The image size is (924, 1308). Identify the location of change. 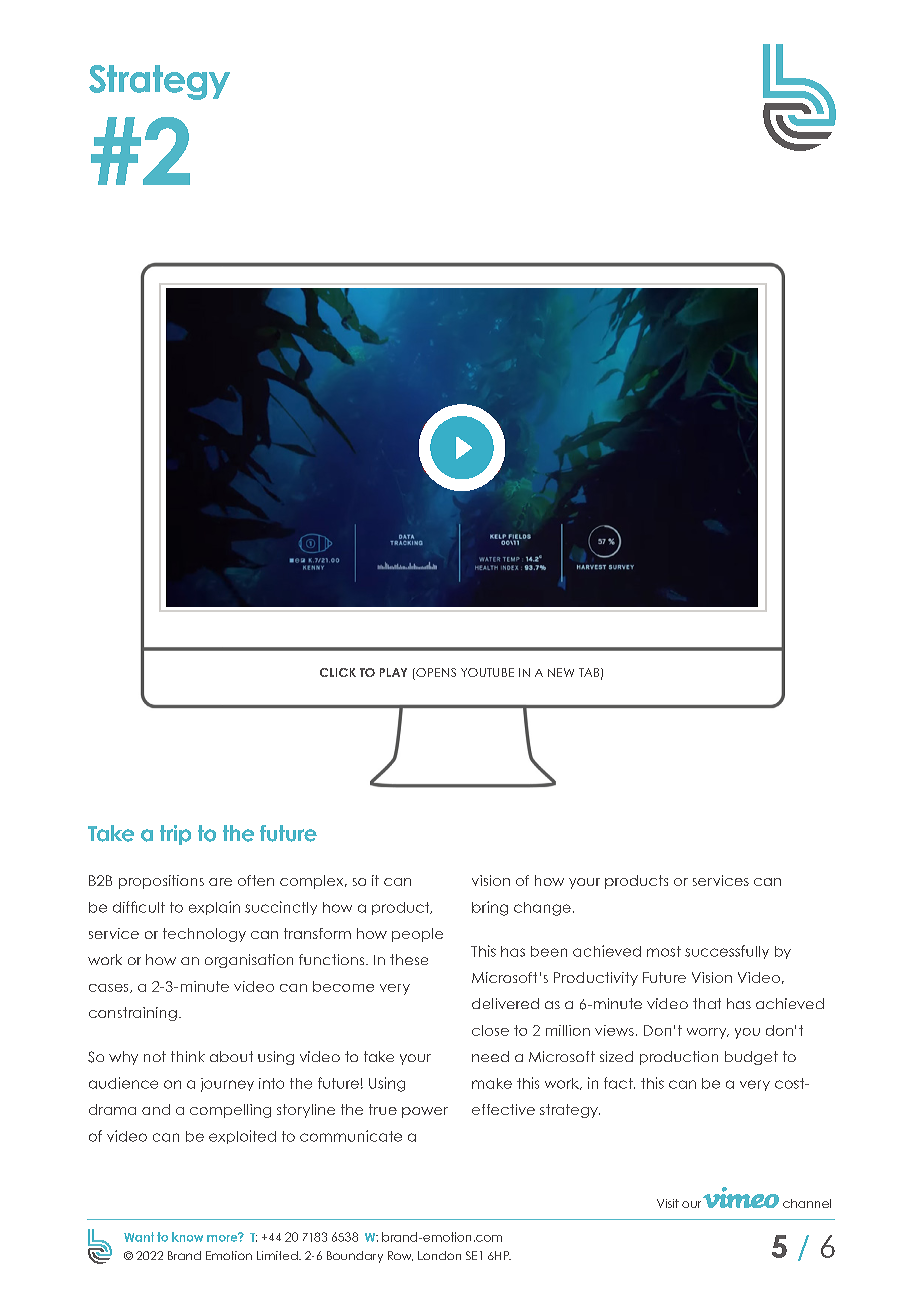
(542, 909).
